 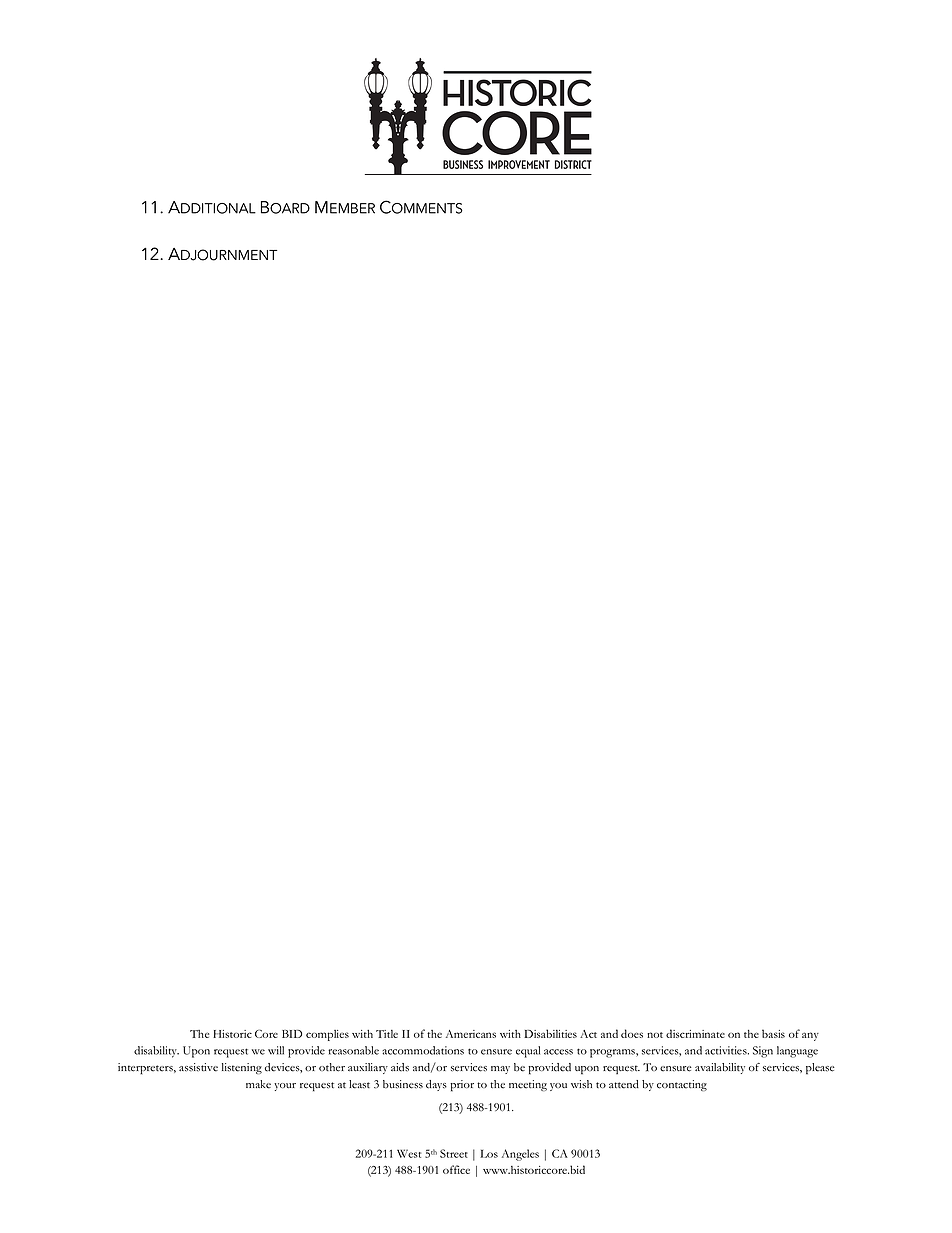 I want to click on availability, so click(x=720, y=1068).
